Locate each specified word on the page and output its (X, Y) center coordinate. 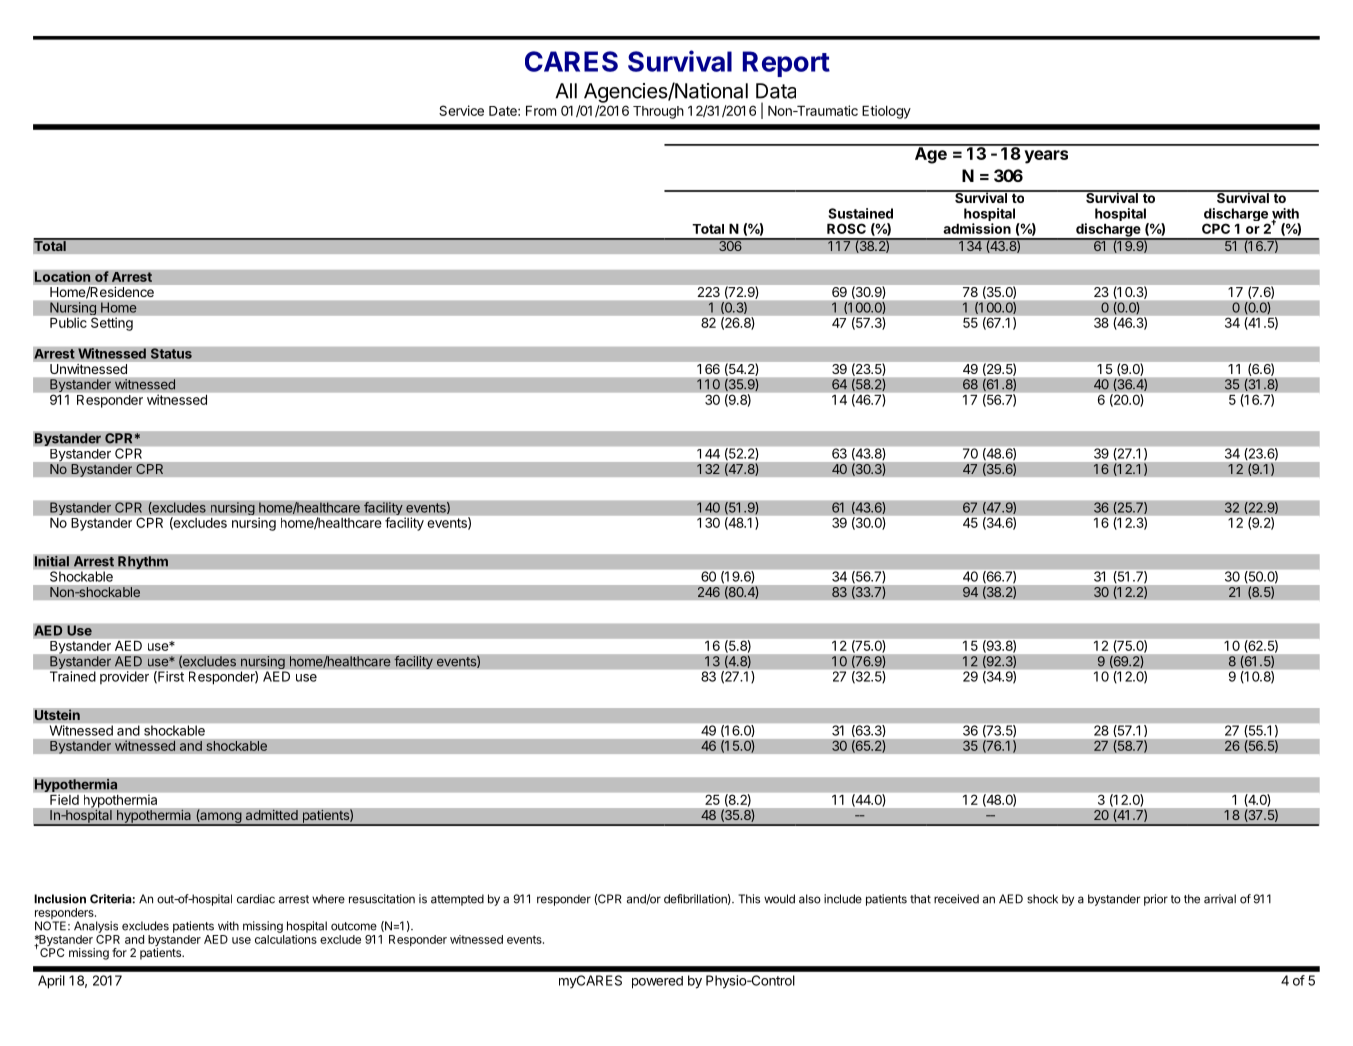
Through (658, 112)
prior (1156, 900)
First (170, 677)
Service (461, 110)
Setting (112, 324)
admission (977, 228)
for (119, 952)
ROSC (846, 228)
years (1046, 157)
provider (124, 677)
